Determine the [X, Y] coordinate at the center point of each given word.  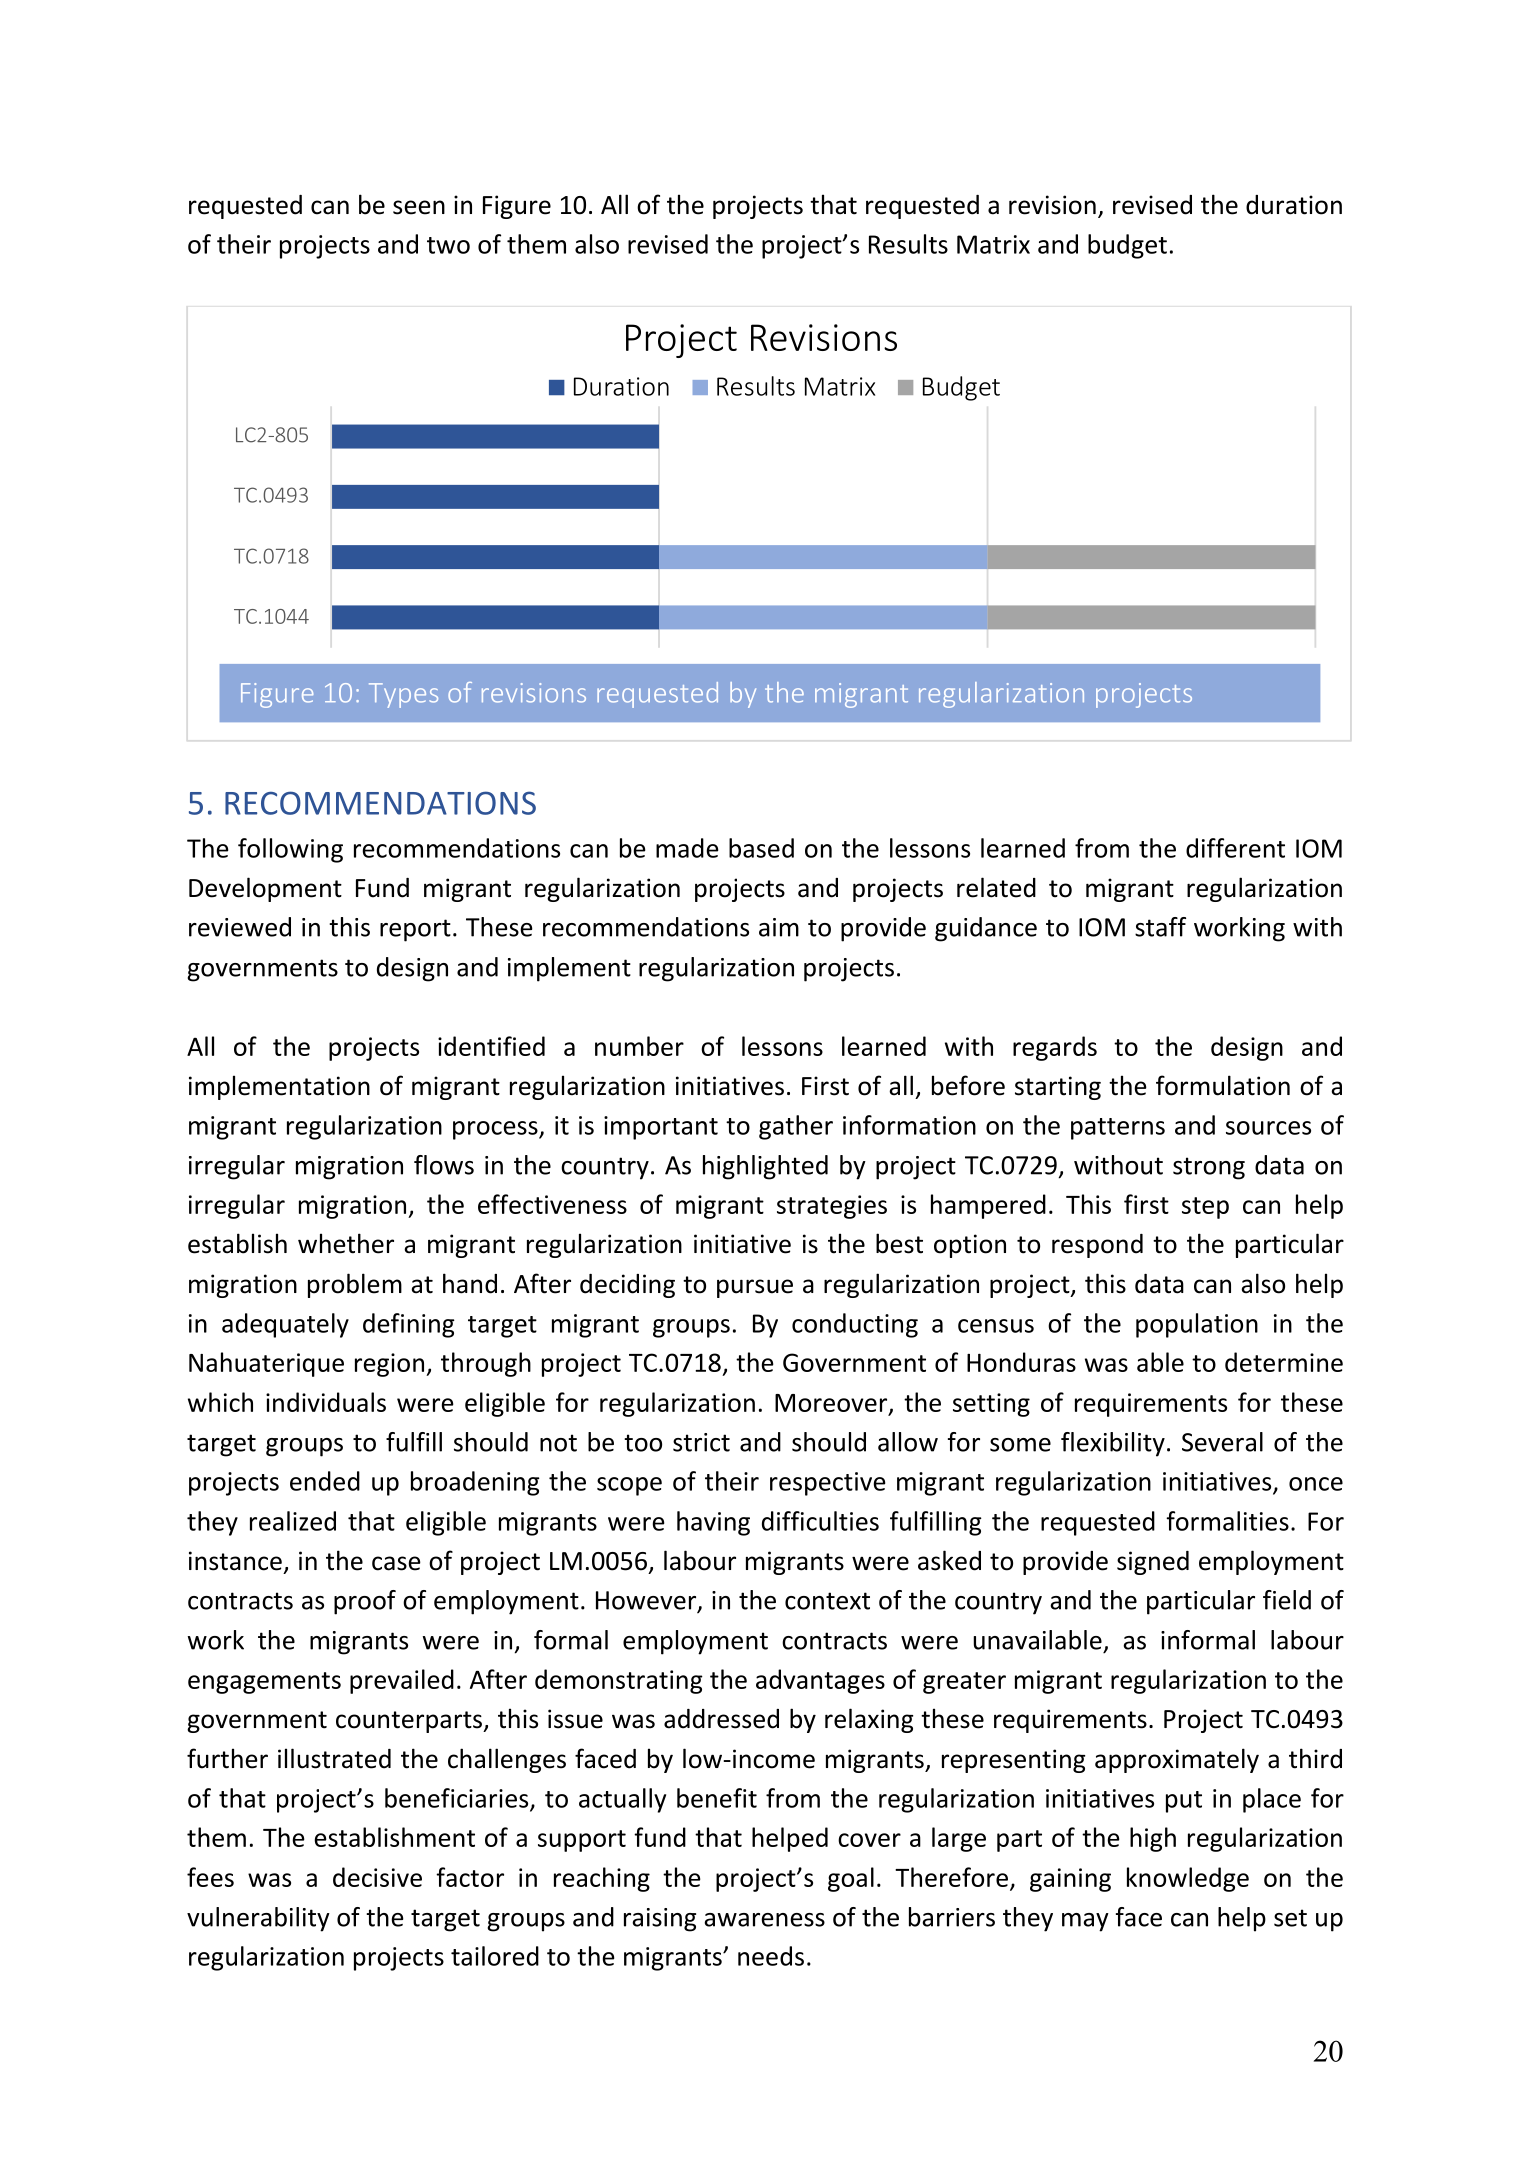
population [1197, 1325]
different [1235, 848]
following [290, 850]
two [448, 245]
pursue [755, 1288]
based [761, 848]
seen [419, 207]
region [389, 1365]
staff [1160, 927]
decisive [377, 1877]
